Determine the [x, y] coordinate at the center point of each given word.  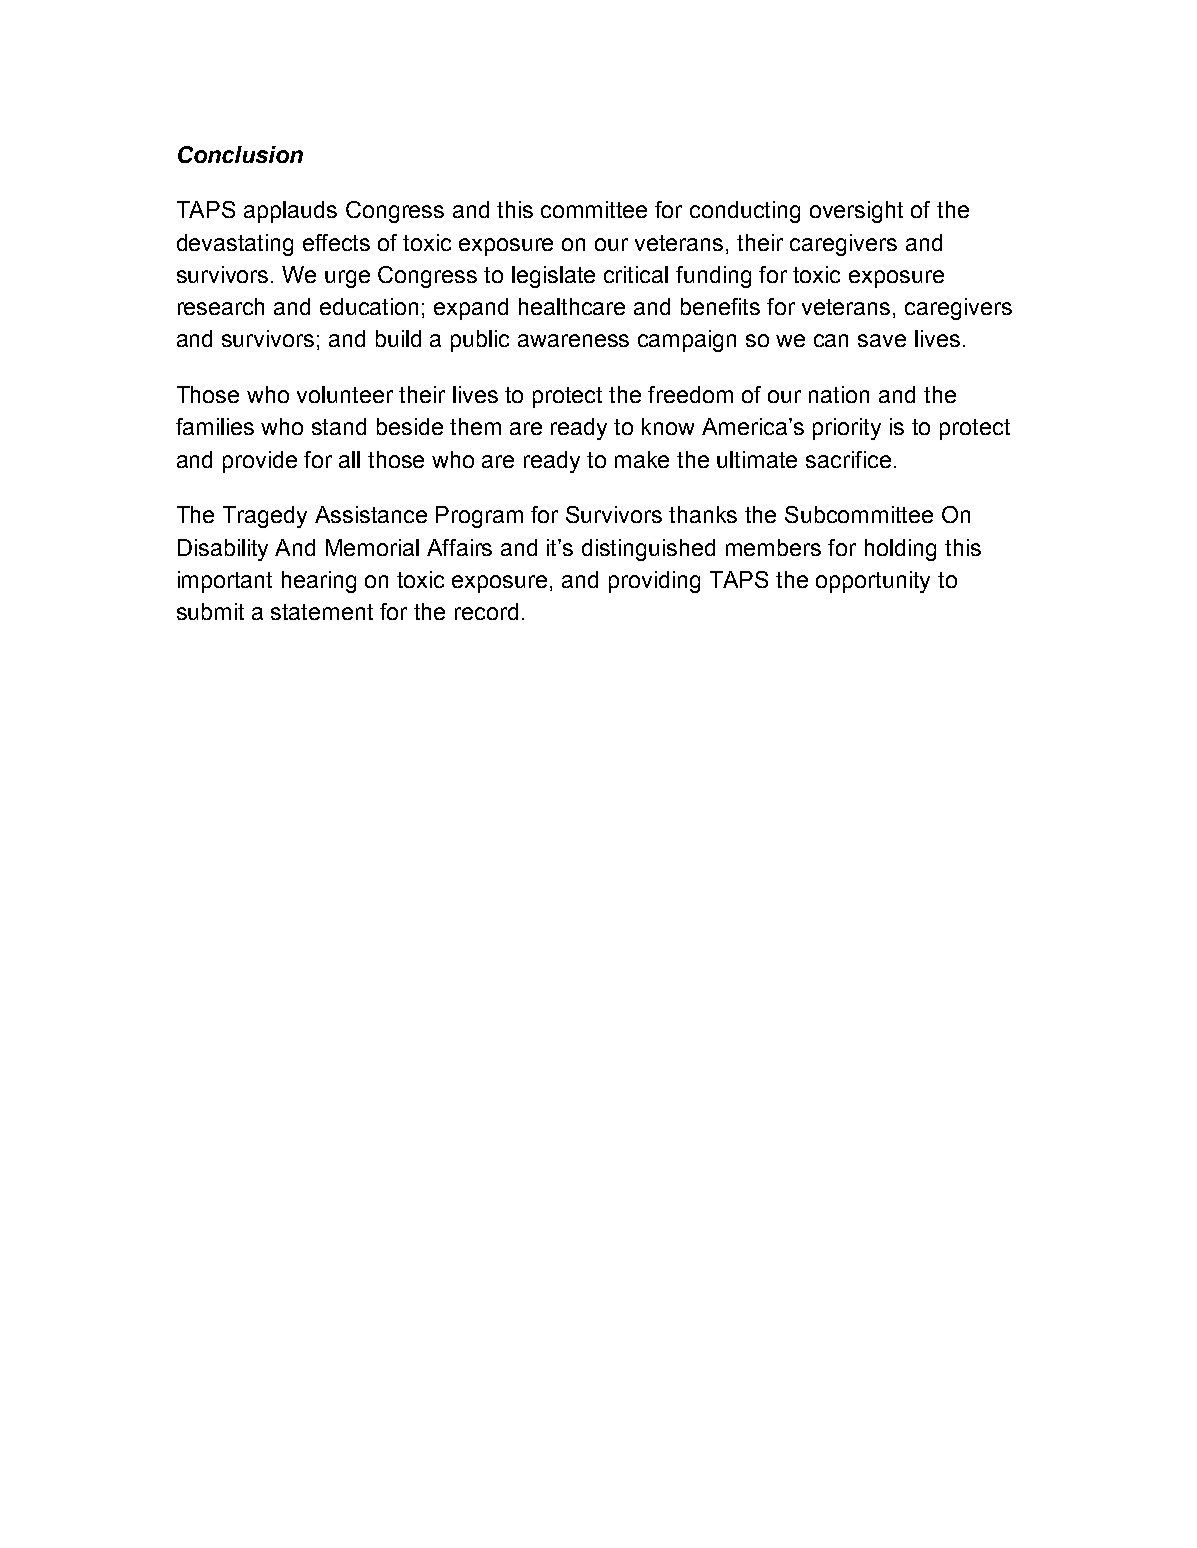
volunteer [345, 394]
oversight [856, 212]
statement [322, 612]
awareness [573, 340]
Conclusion [240, 154]
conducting [745, 212]
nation [839, 394]
